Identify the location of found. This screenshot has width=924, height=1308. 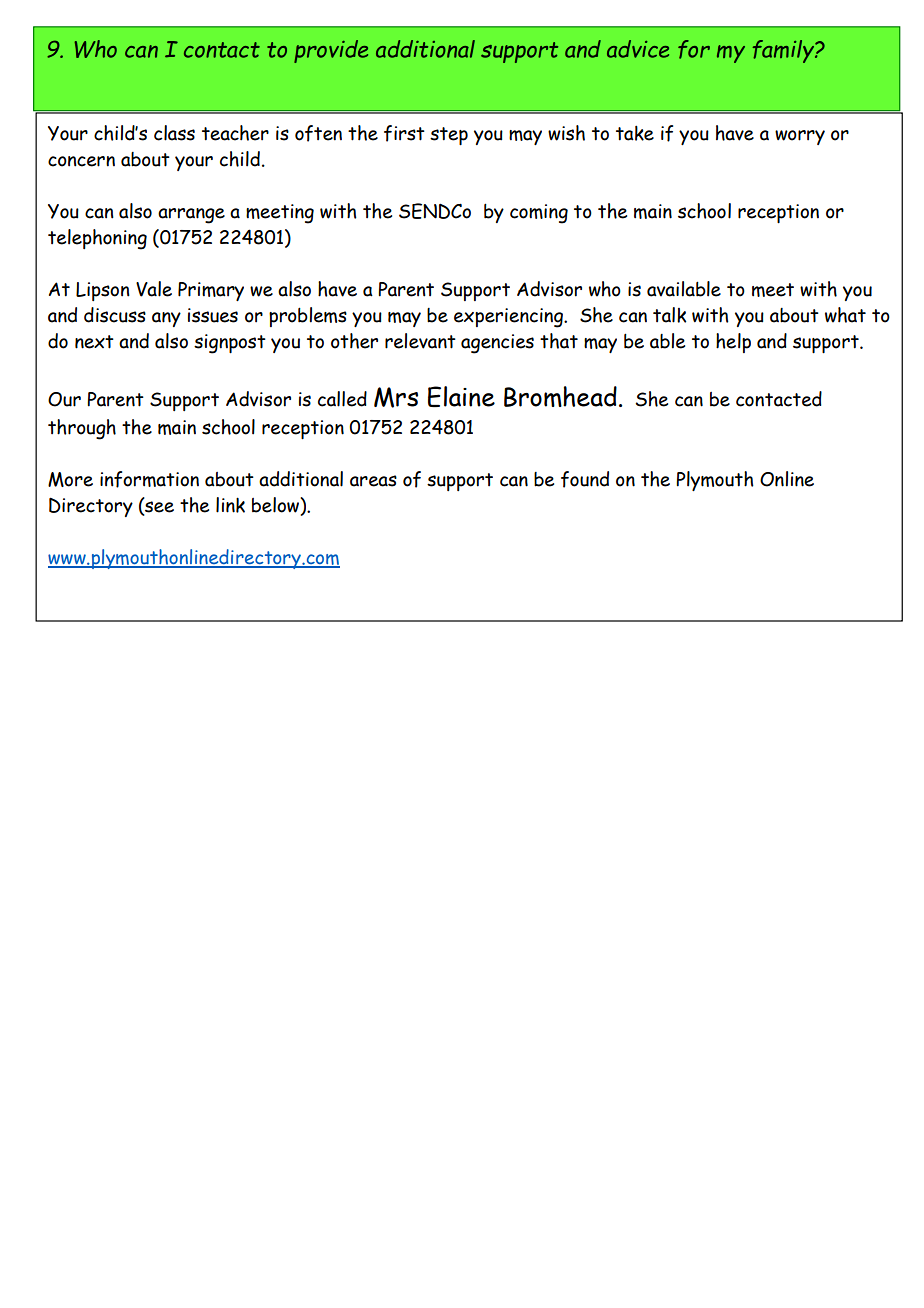
(585, 479).
